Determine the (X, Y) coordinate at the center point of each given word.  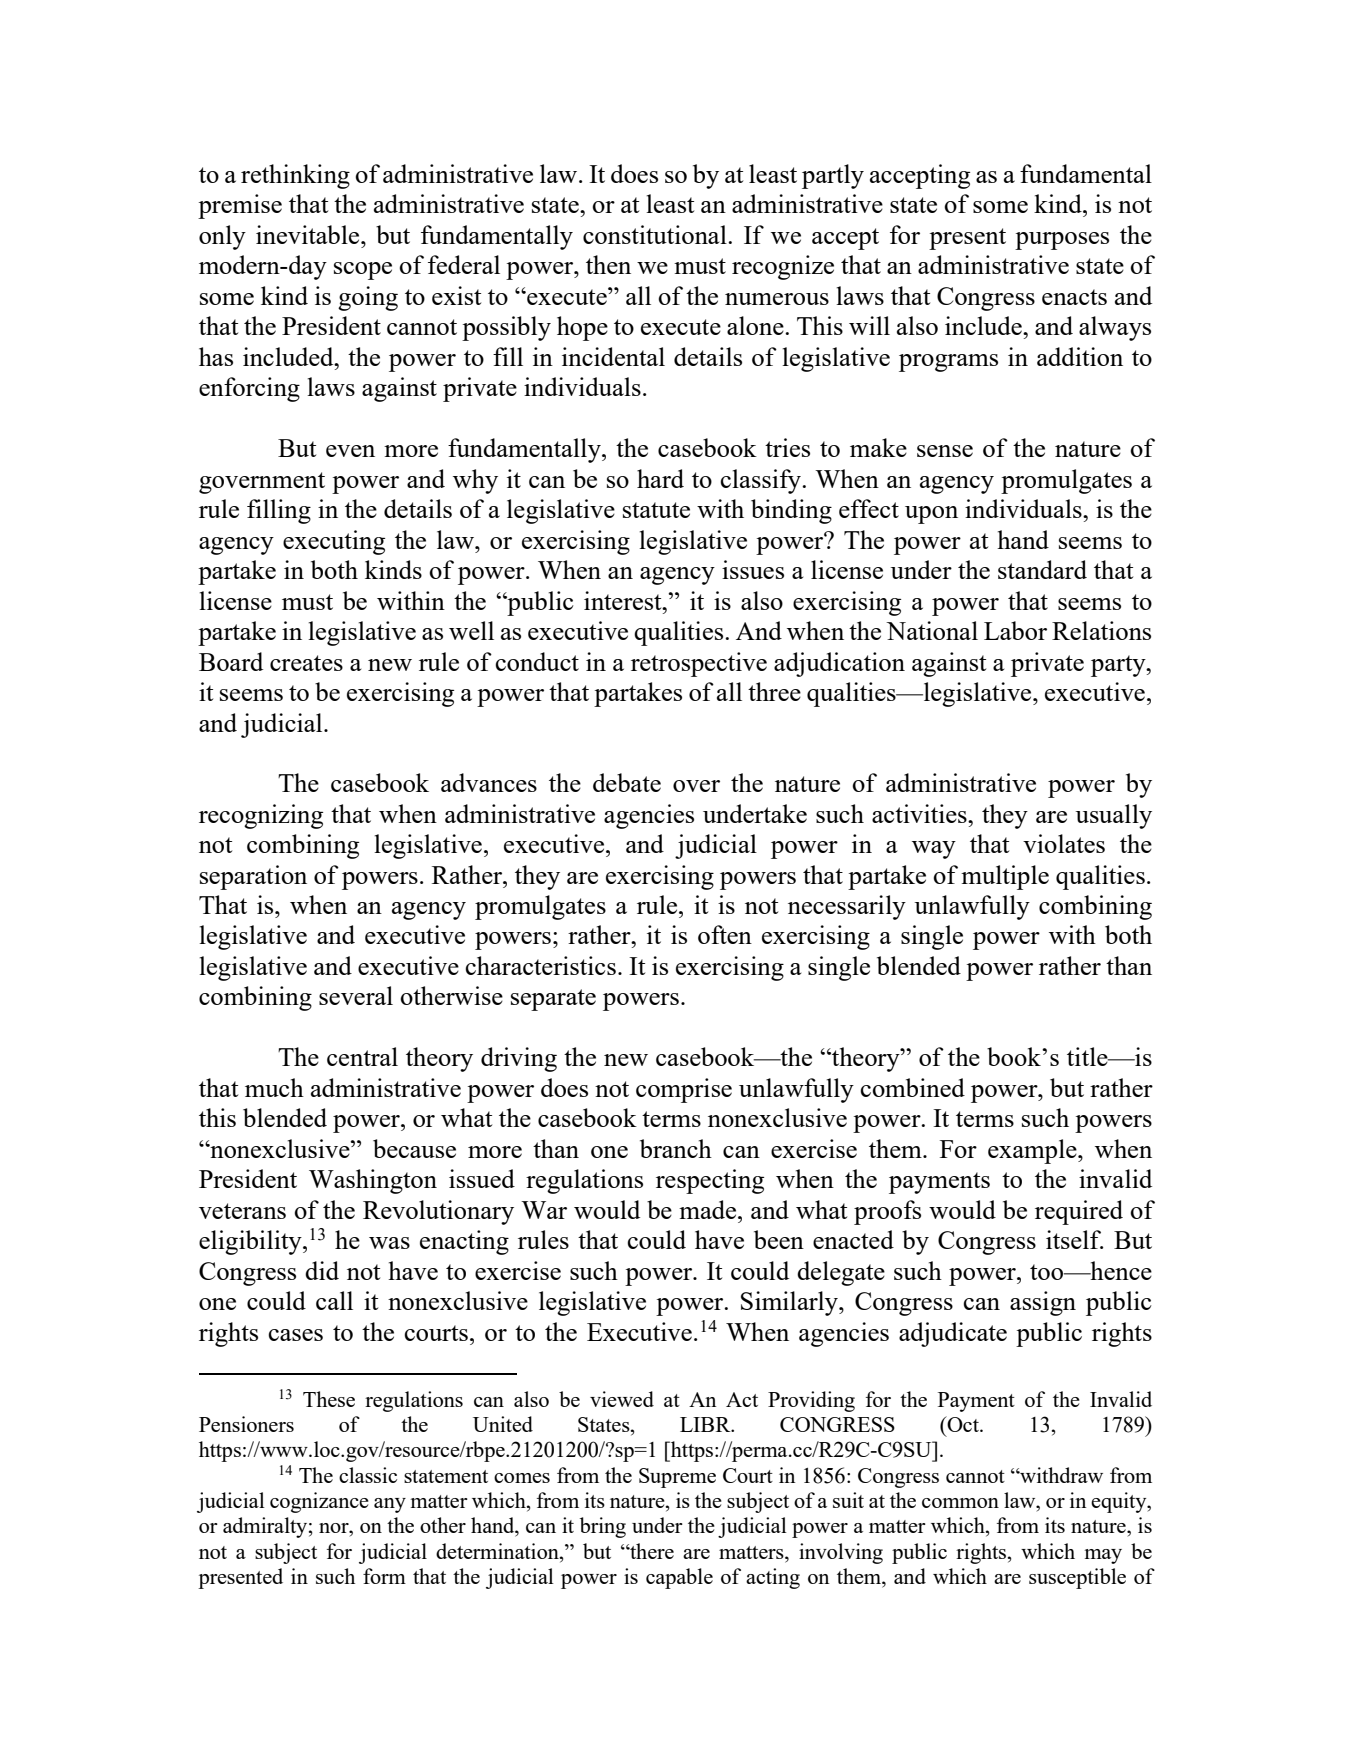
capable (679, 1578)
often (725, 934)
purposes (1062, 241)
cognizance (319, 1502)
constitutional (656, 234)
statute (656, 510)
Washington (373, 1181)
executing (334, 542)
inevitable (309, 234)
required (1079, 1212)
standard (1042, 569)
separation (253, 877)
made (709, 1209)
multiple (1005, 877)
